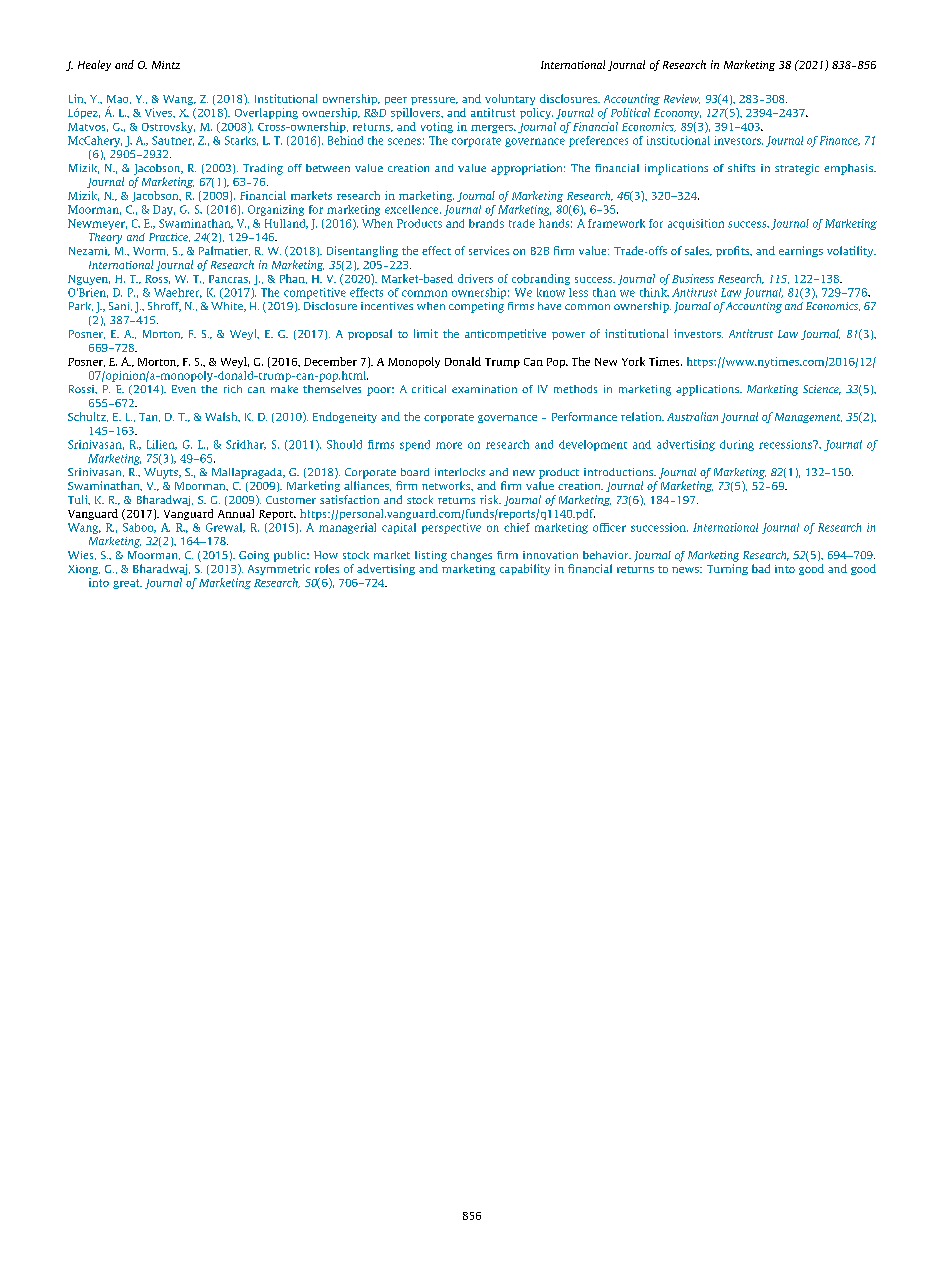 This image has width=944, height=1288. What do you see at coordinates (166, 65) in the image?
I see `Mintz` at bounding box center [166, 65].
